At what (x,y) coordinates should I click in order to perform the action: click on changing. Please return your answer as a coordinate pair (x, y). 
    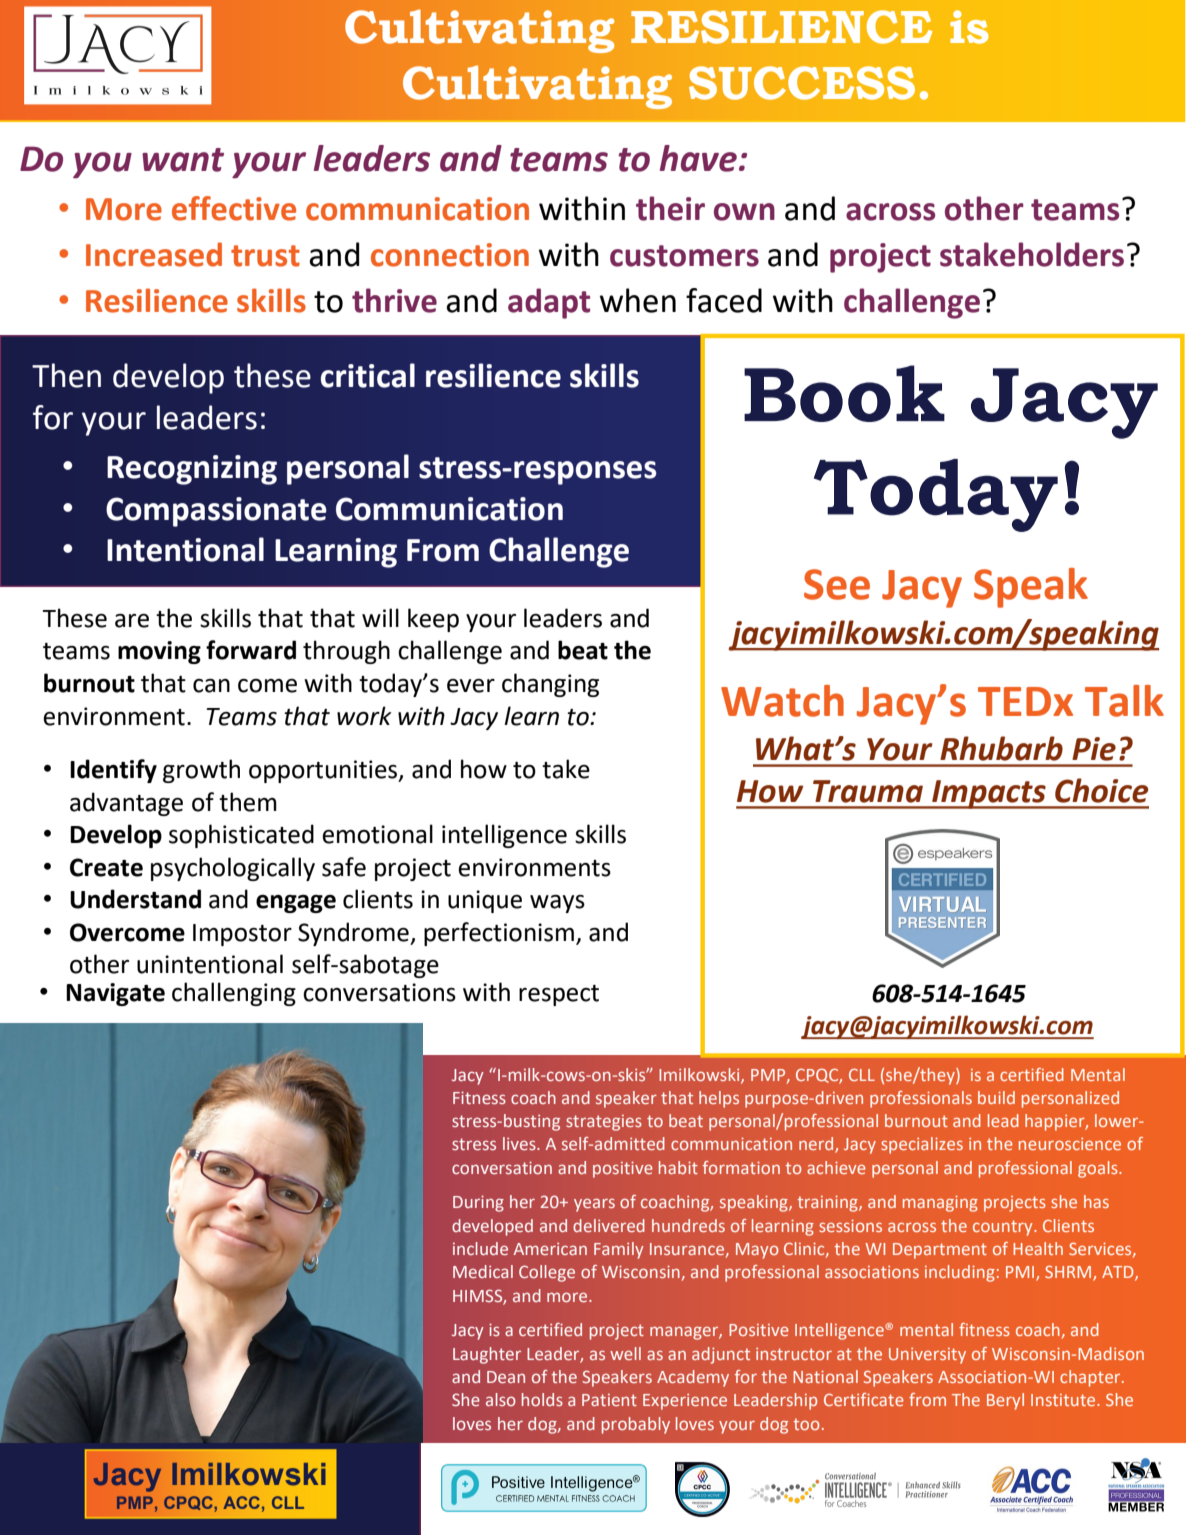
    Looking at the image, I should click on (550, 685).
